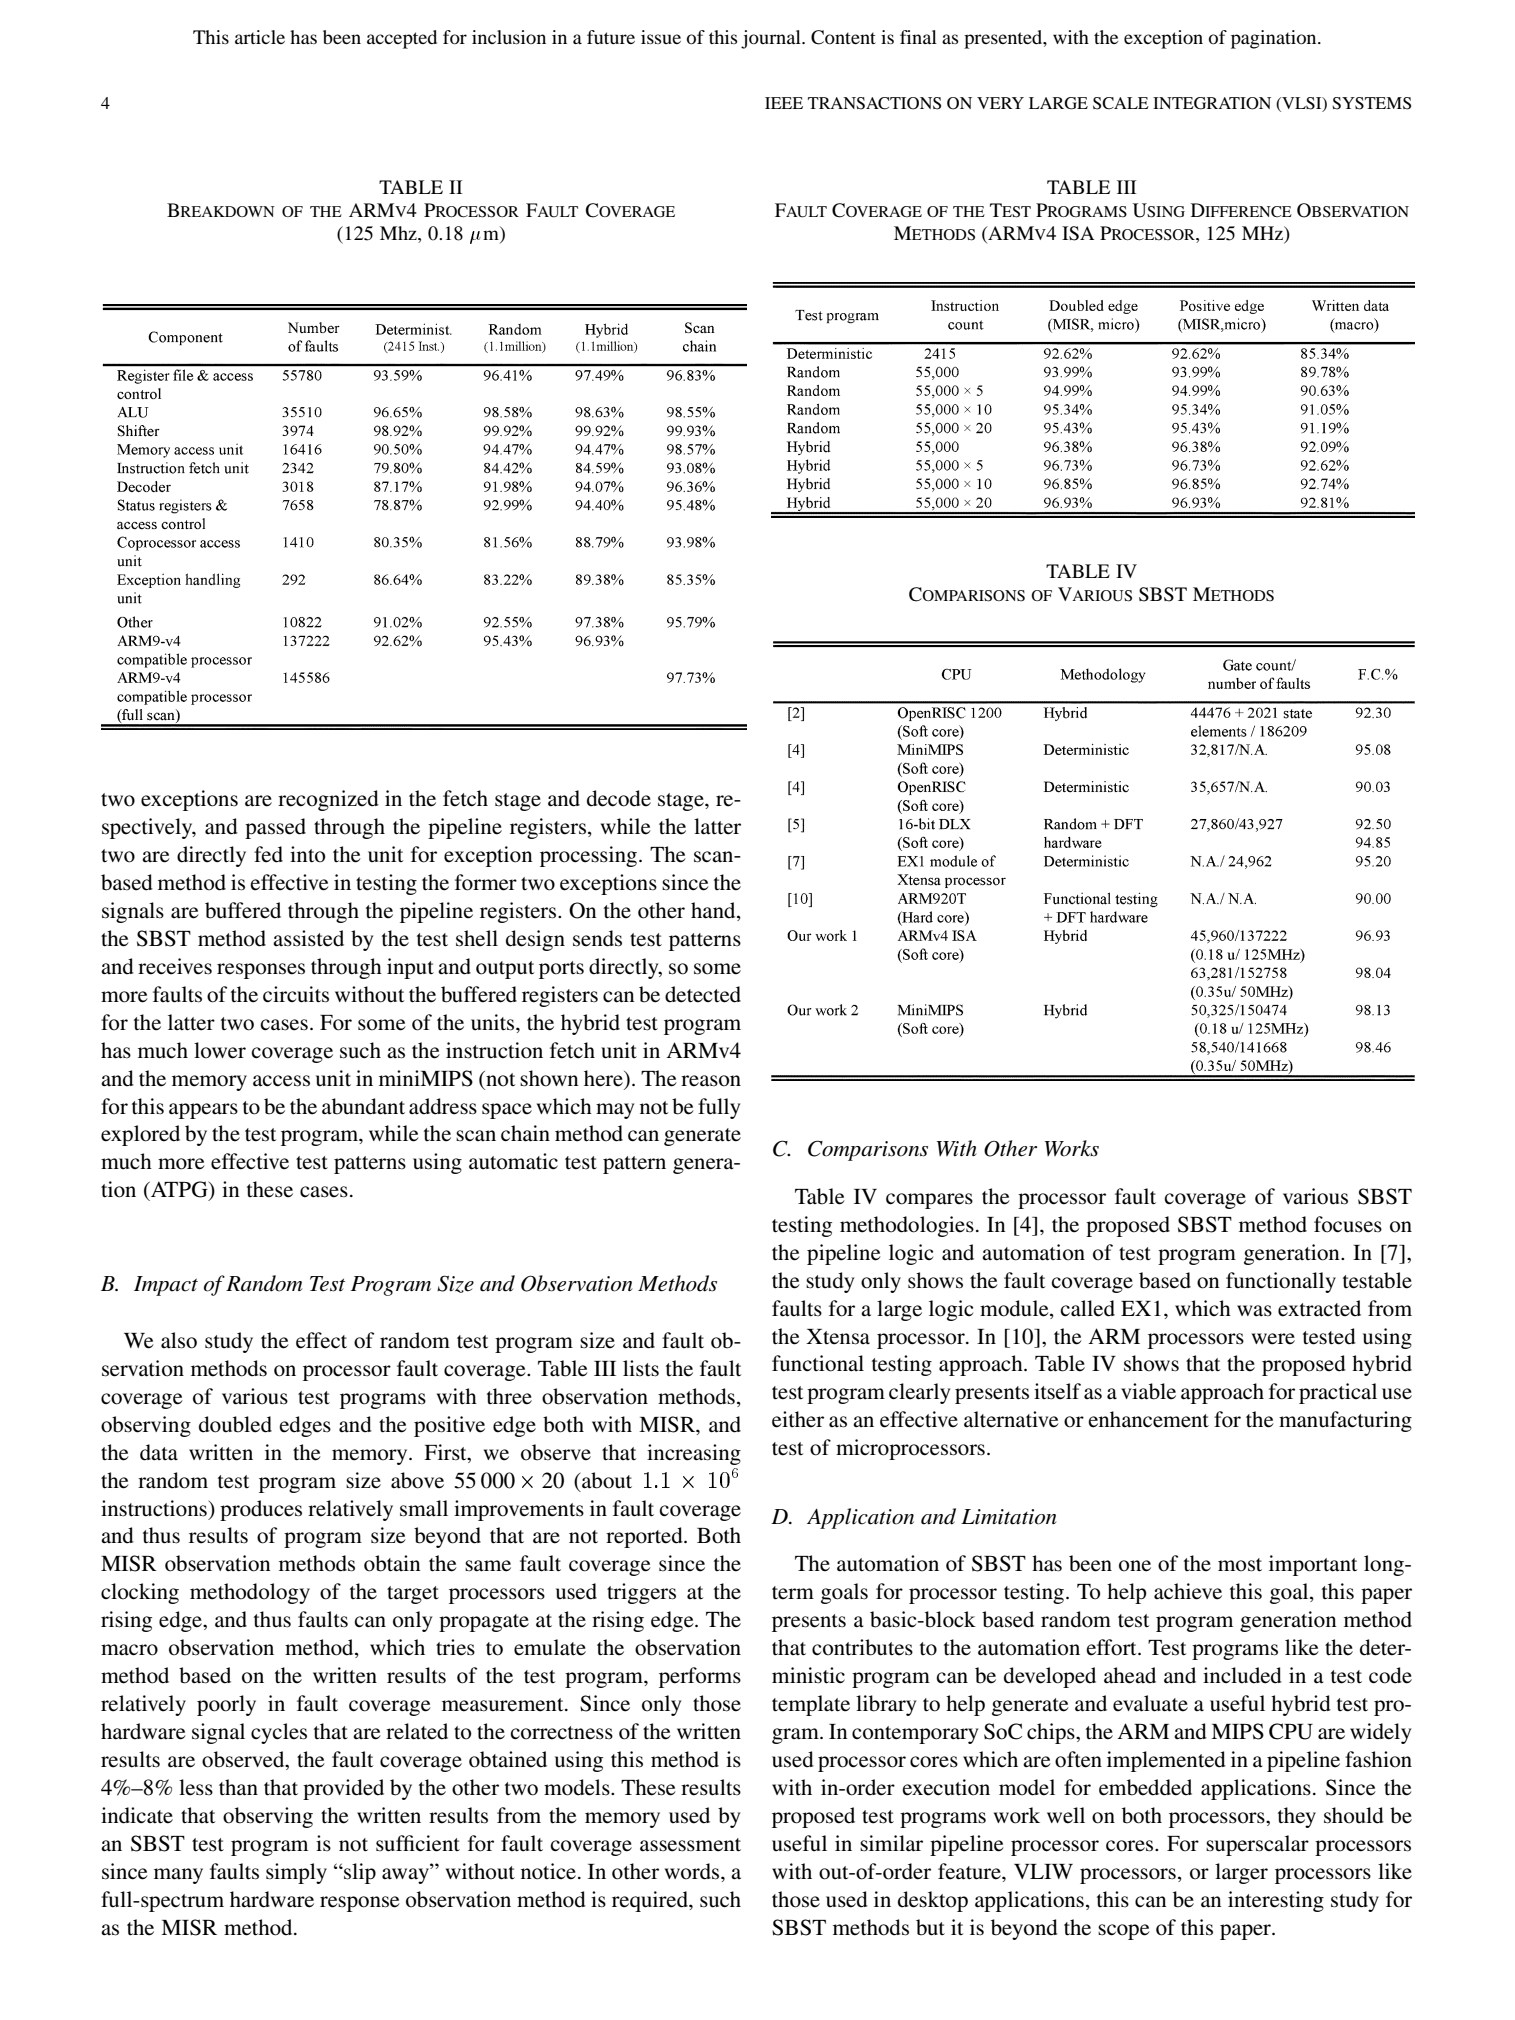 Image resolution: width=1515 pixels, height=2020 pixels. I want to click on was, so click(1254, 1311).
